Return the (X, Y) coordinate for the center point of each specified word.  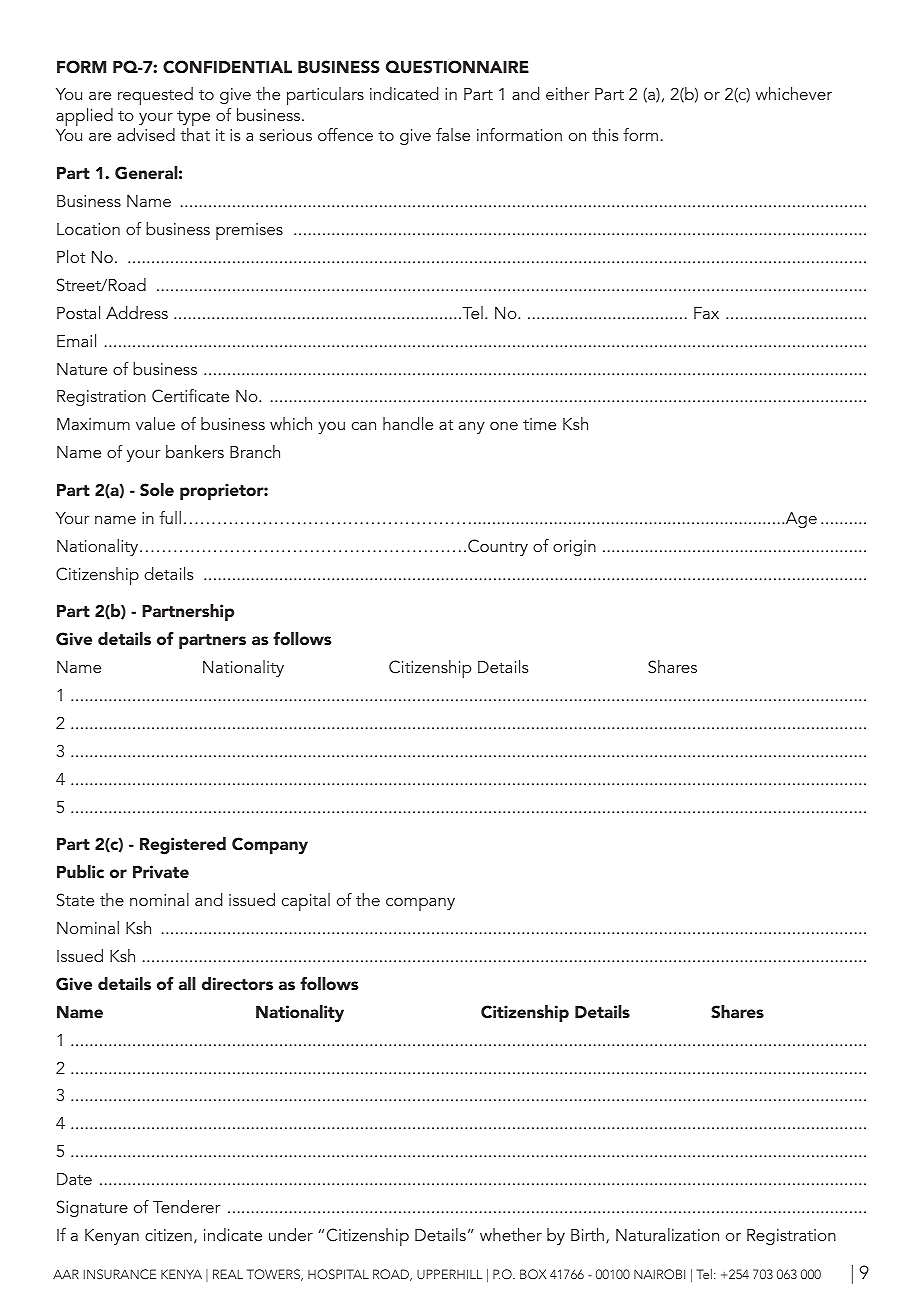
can (364, 426)
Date (74, 1179)
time (539, 424)
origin (574, 548)
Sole (157, 490)
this (605, 134)
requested (155, 96)
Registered (183, 845)
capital (306, 902)
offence (345, 134)
